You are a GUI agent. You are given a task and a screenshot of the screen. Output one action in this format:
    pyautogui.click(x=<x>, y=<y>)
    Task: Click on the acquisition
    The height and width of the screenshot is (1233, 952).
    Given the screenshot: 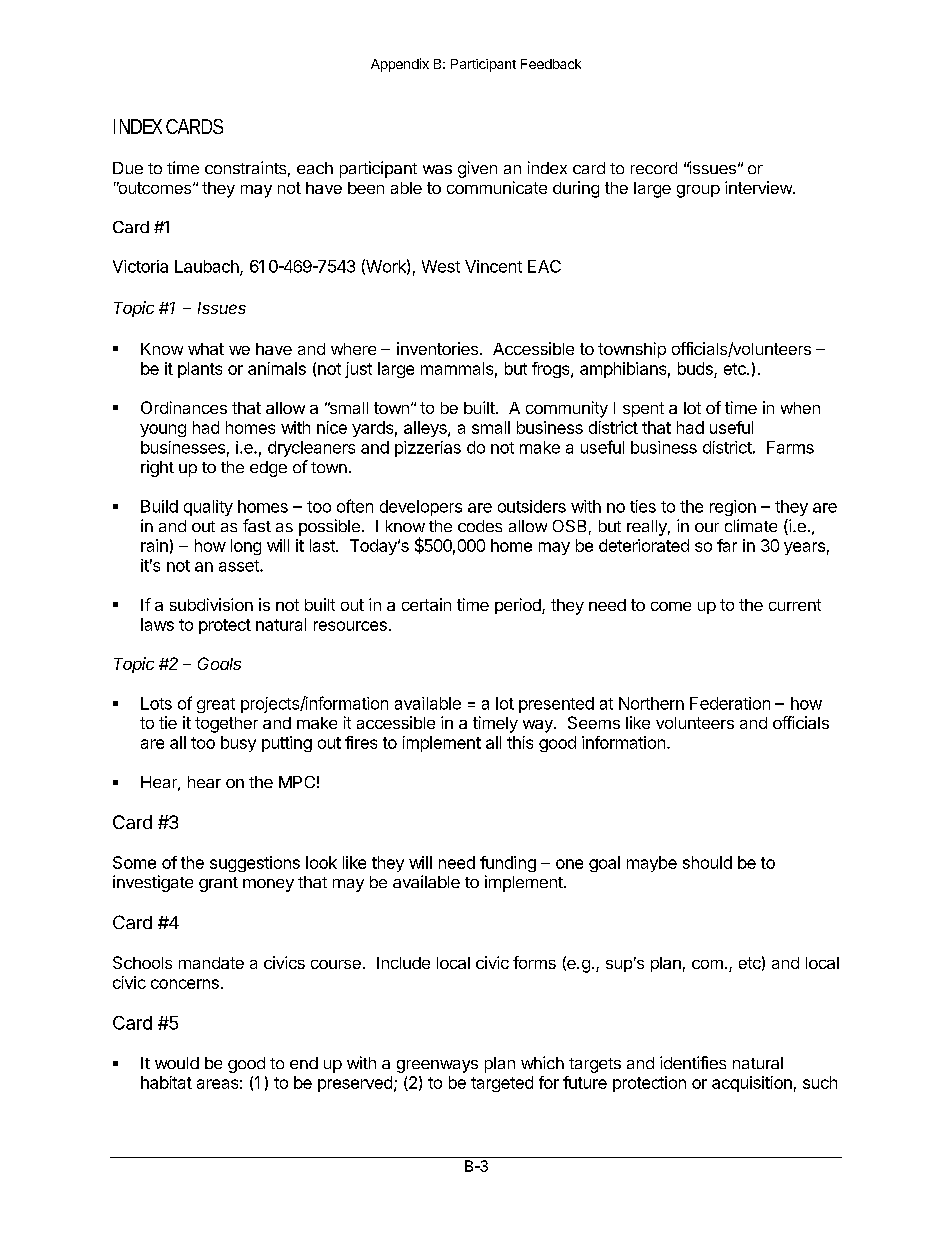 What is the action you would take?
    pyautogui.click(x=752, y=1084)
